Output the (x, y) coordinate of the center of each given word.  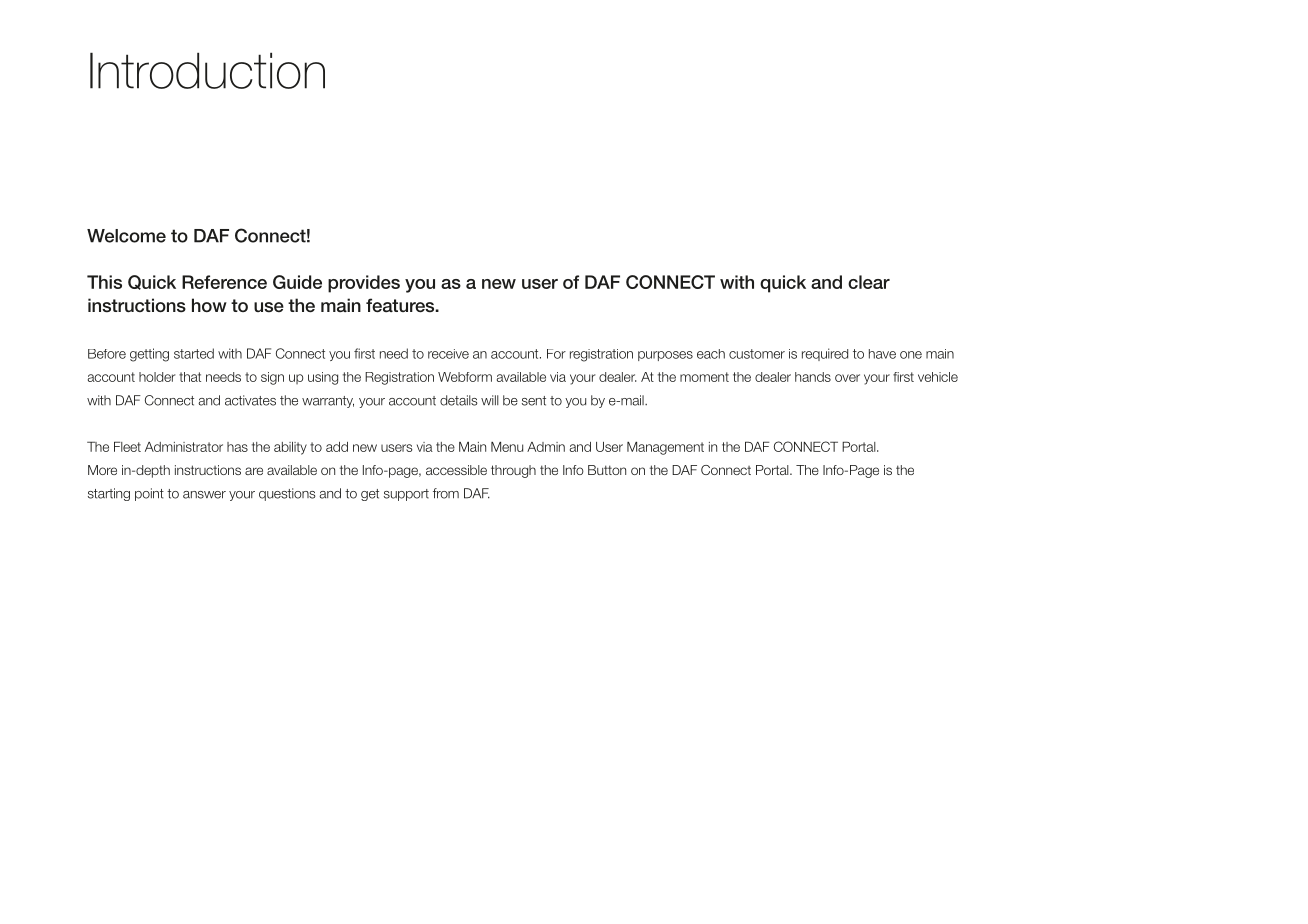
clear (869, 282)
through (513, 471)
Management (665, 448)
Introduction (207, 70)
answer (204, 495)
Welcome (126, 236)
